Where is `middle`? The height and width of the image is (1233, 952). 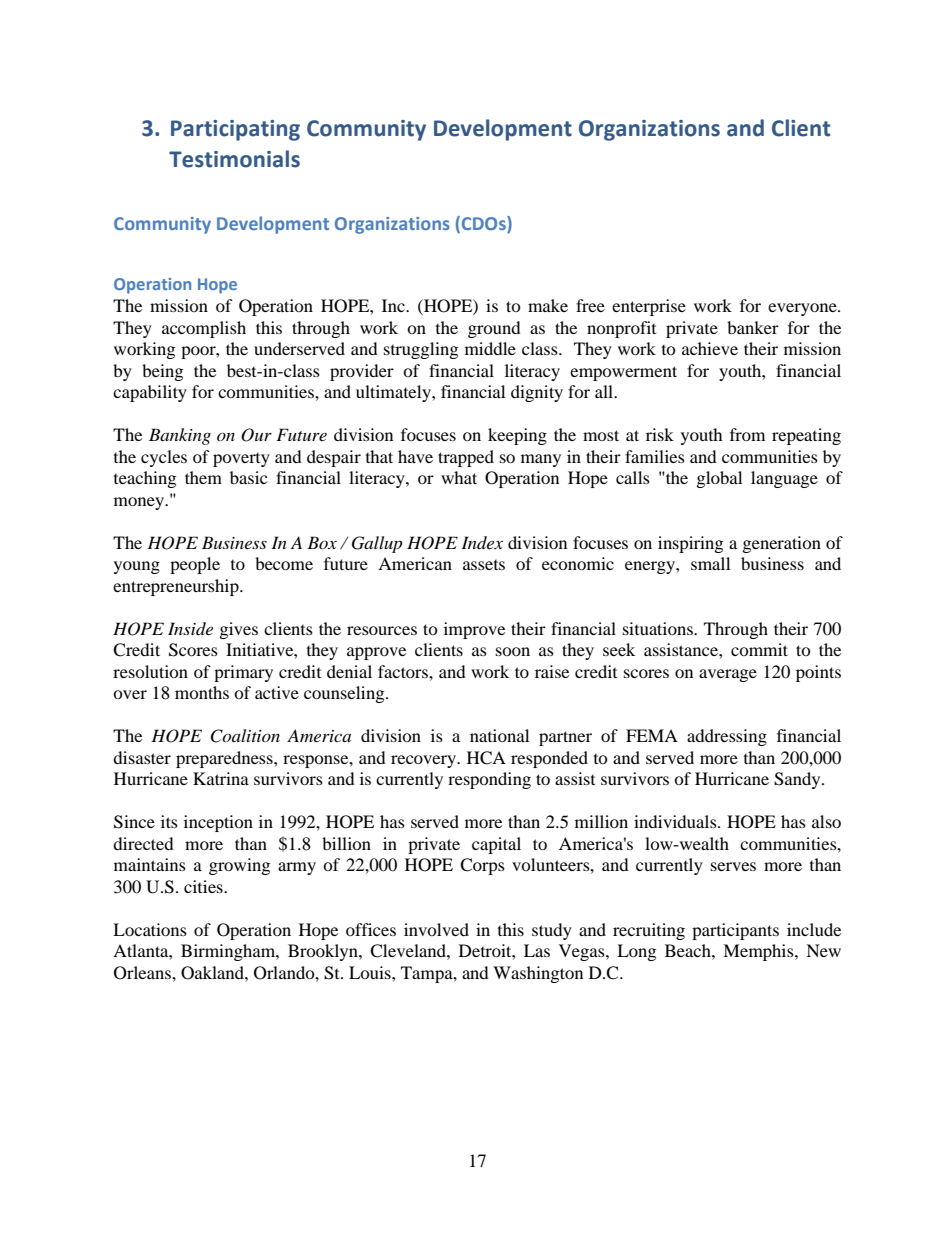 middle is located at coordinates (490, 348).
